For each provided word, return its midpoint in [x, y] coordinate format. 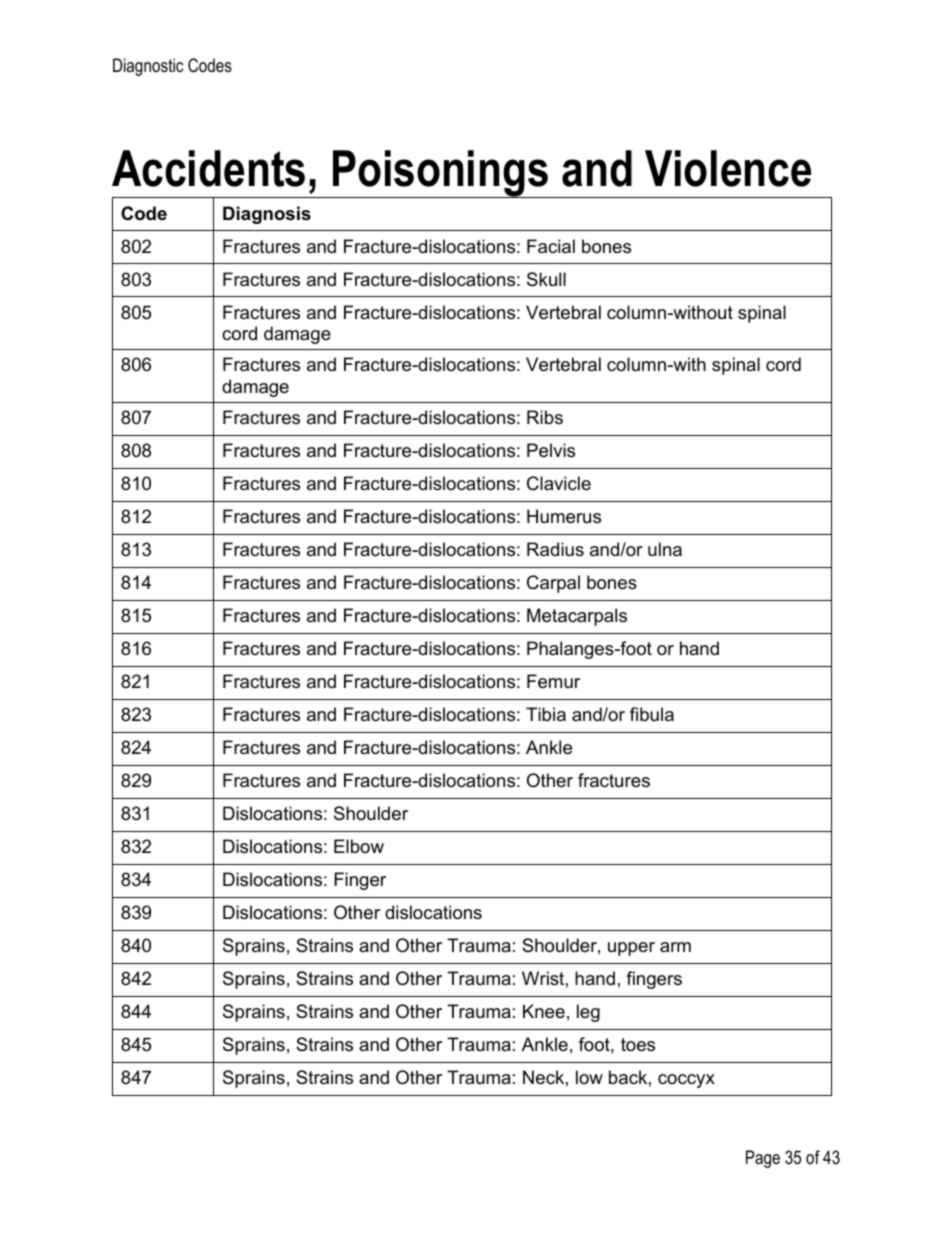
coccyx [686, 1081]
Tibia [546, 714]
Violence [728, 168]
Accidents [208, 168]
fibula [652, 714]
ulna [665, 549]
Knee [544, 1011]
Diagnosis [267, 215]
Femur [553, 681]
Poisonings [441, 174]
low [589, 1077]
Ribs [545, 417]
